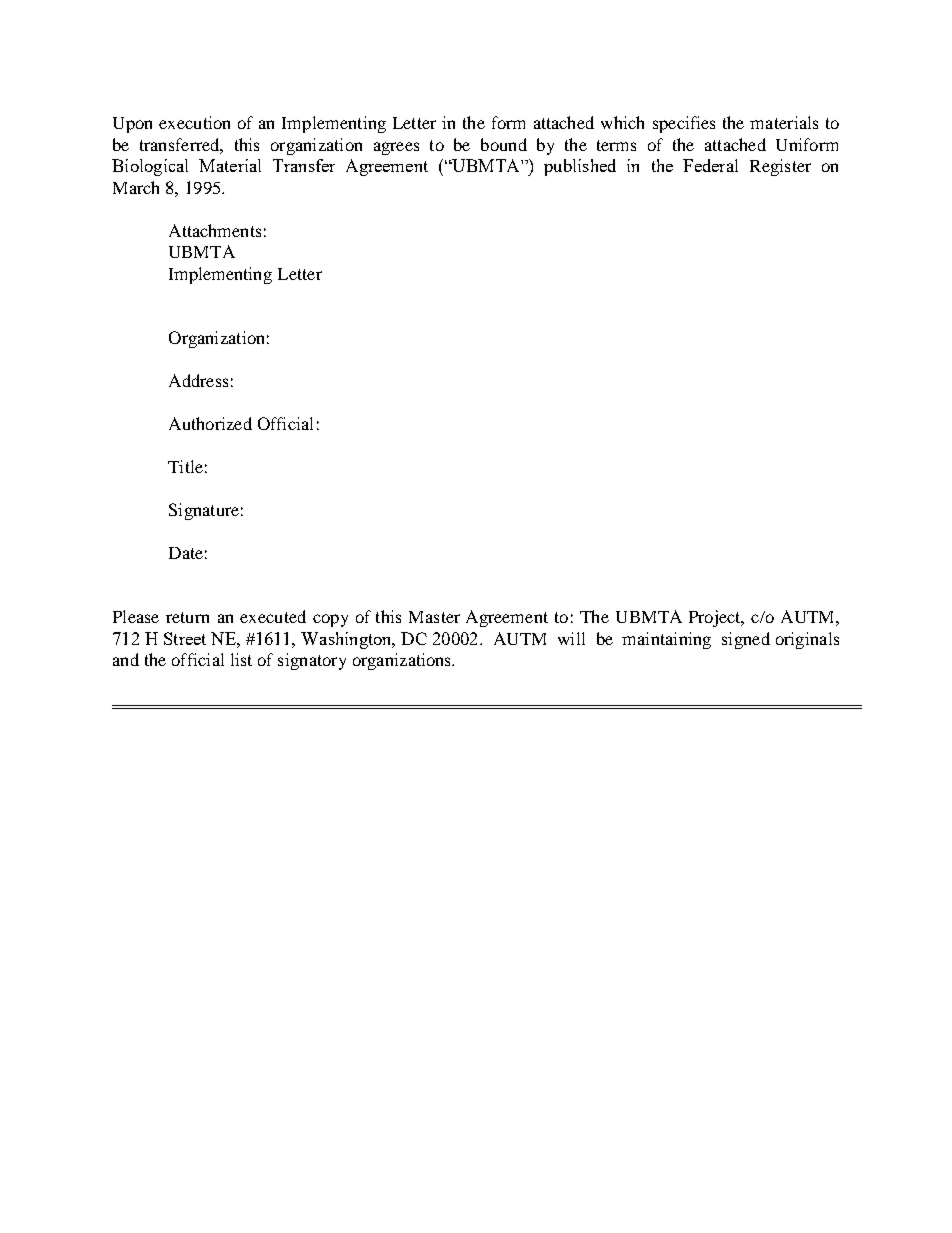  I want to click on Title, so click(185, 466).
